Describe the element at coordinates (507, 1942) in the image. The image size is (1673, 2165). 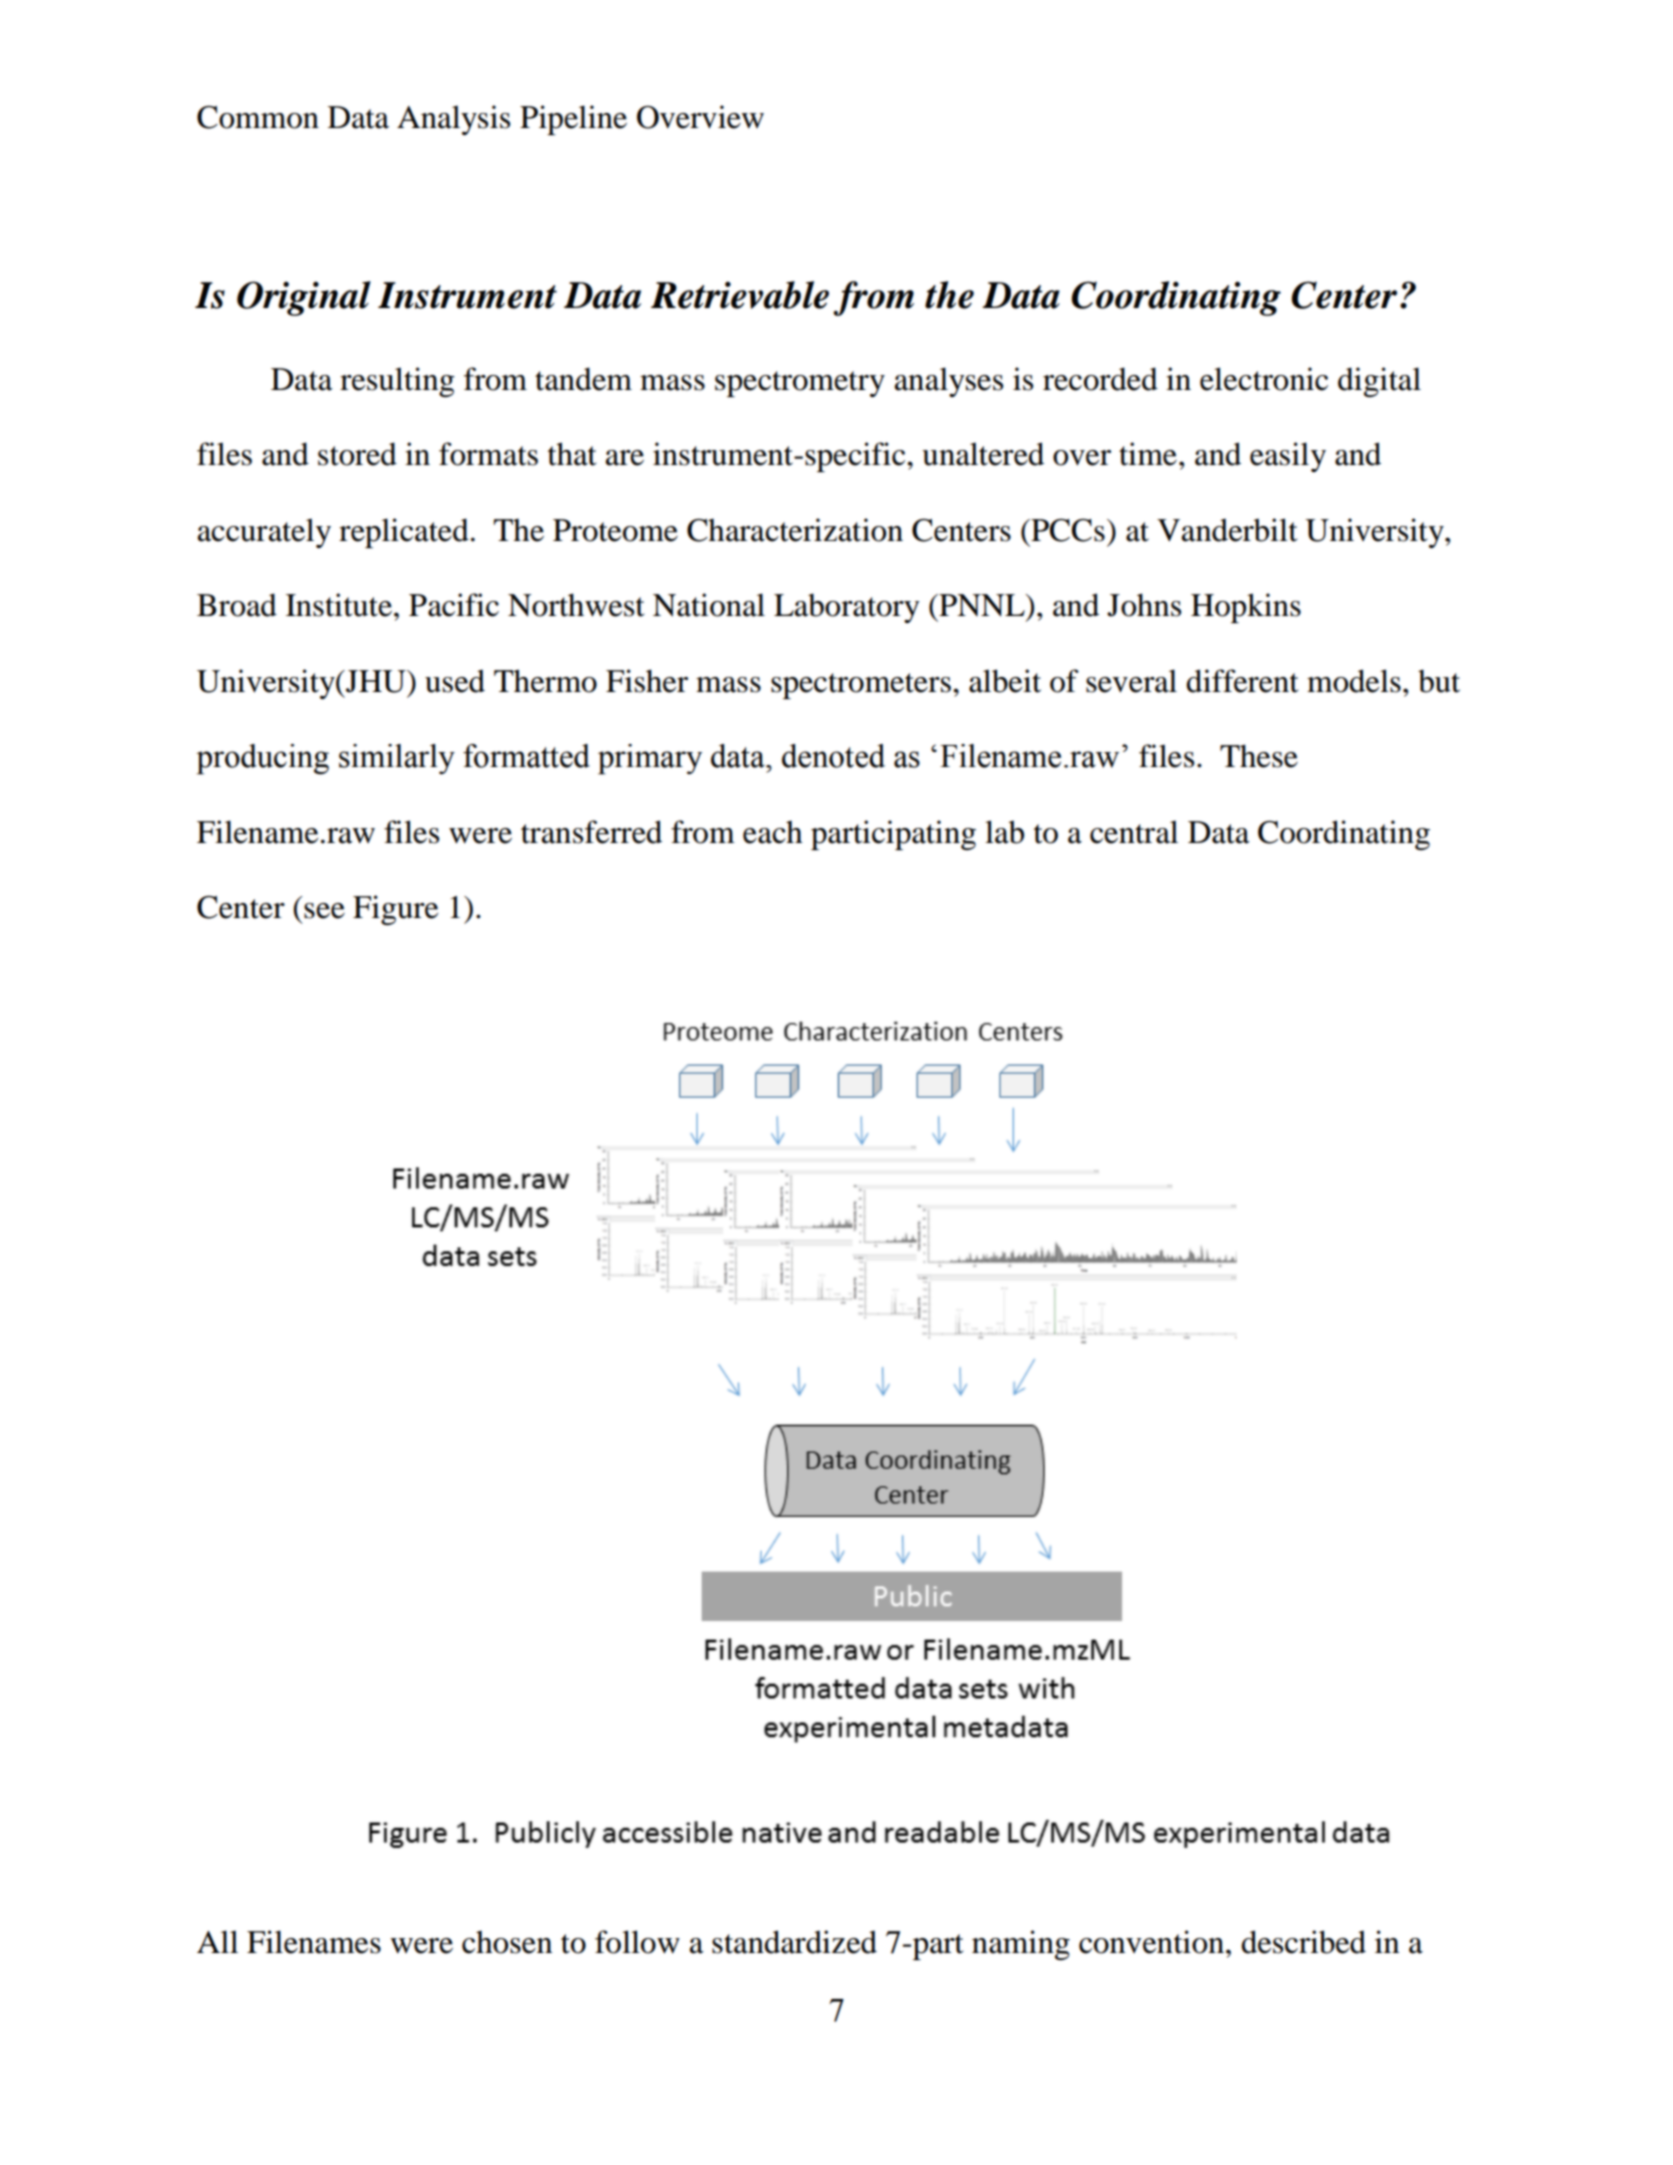
I see `chosen` at that location.
